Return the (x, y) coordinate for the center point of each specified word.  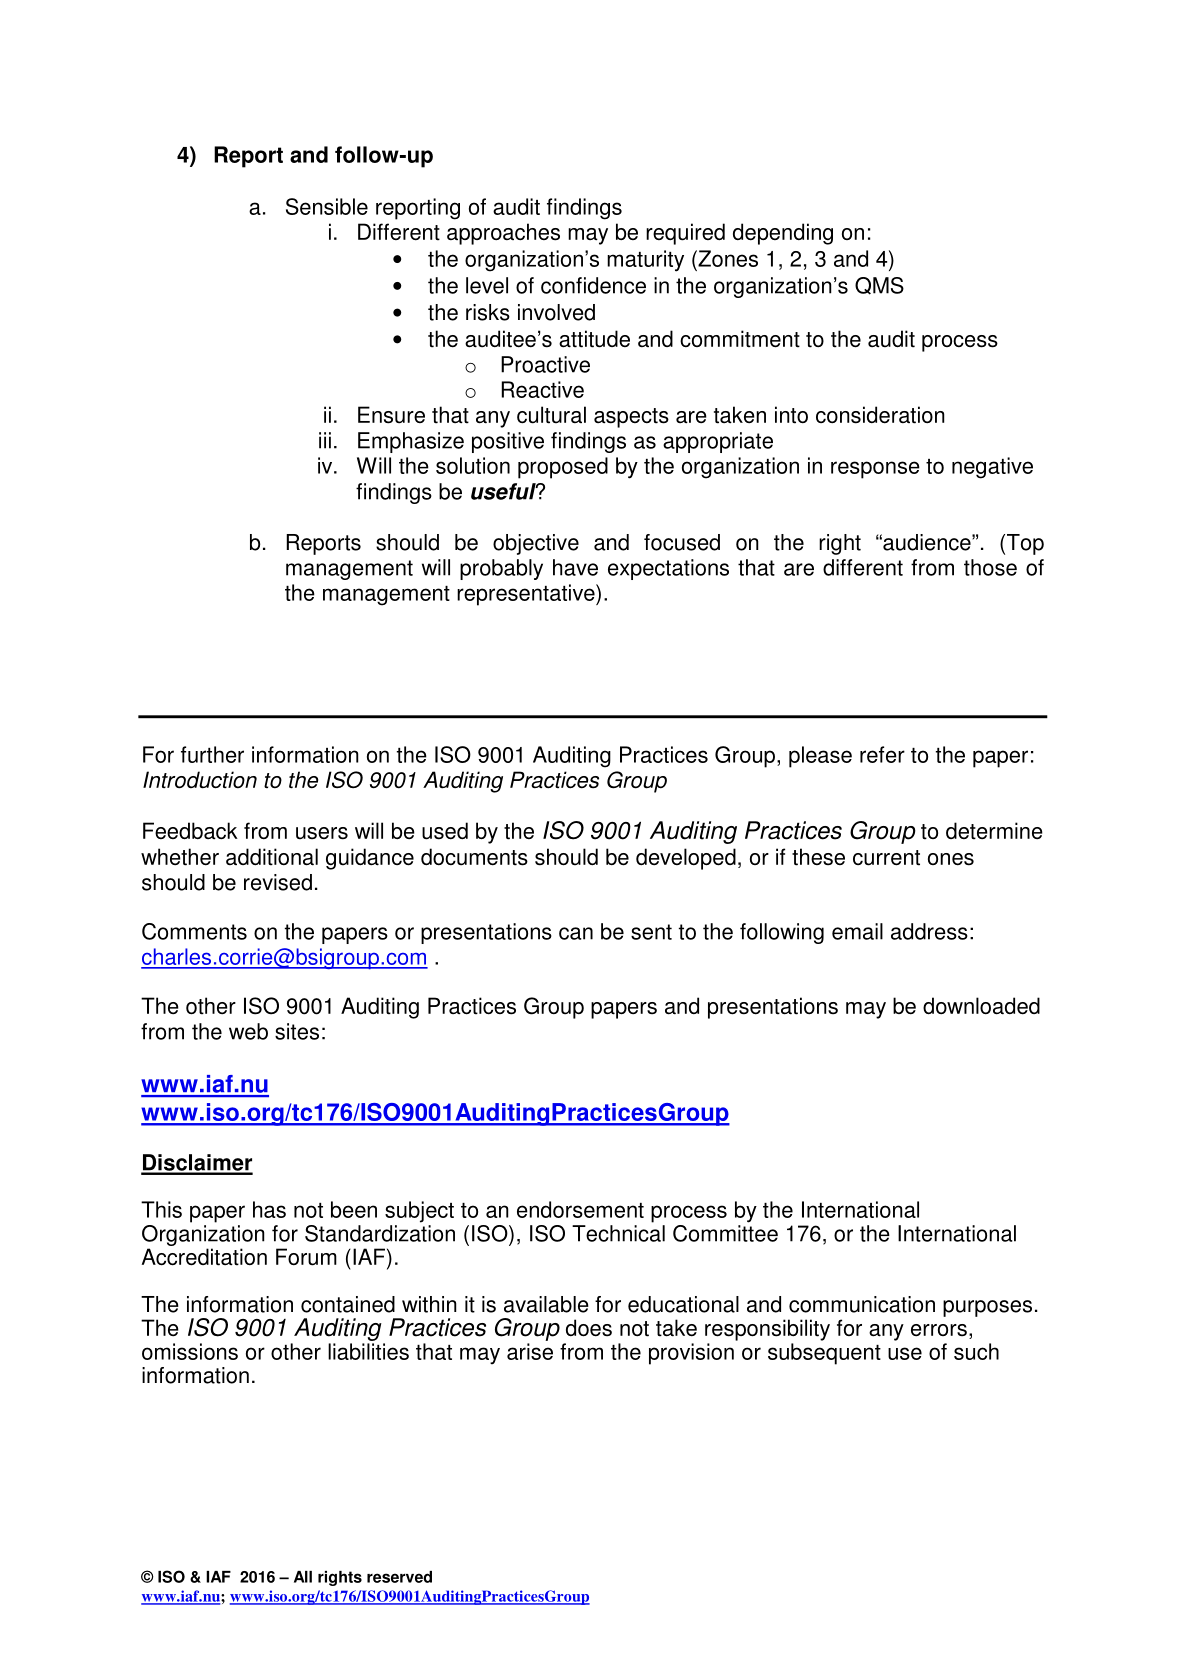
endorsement (580, 1209)
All (303, 1577)
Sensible (327, 206)
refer (882, 754)
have (575, 567)
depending (783, 234)
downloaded (981, 1006)
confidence (593, 285)
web (248, 1031)
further (212, 754)
